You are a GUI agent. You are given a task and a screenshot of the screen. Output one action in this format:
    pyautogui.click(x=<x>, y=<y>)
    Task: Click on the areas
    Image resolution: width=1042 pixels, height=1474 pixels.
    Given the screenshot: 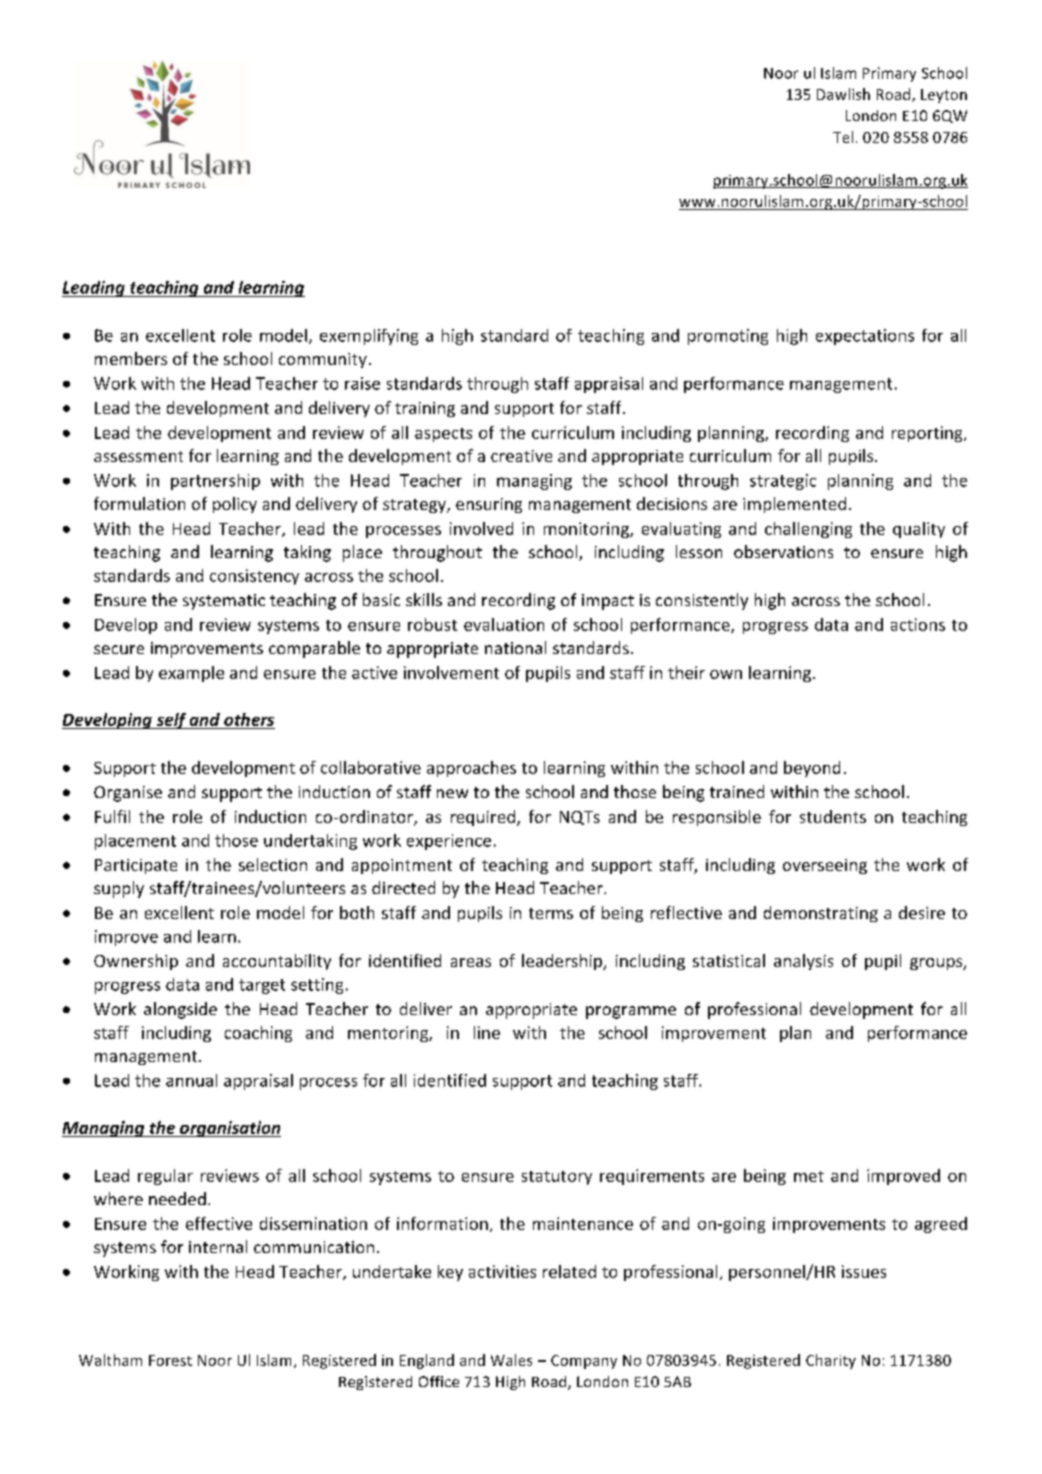 What is the action you would take?
    pyautogui.click(x=471, y=962)
